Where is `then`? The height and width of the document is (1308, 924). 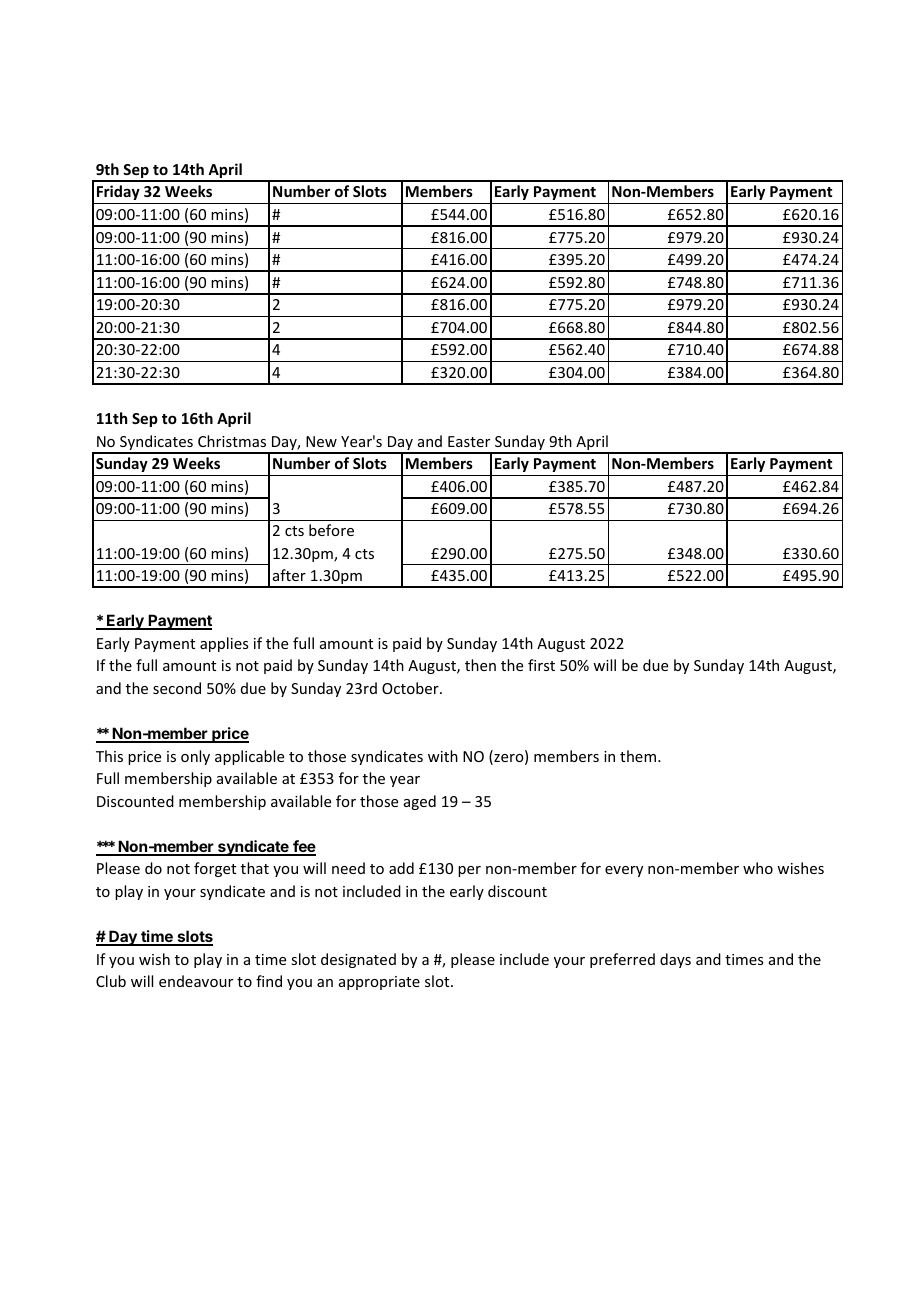
then is located at coordinates (480, 665).
